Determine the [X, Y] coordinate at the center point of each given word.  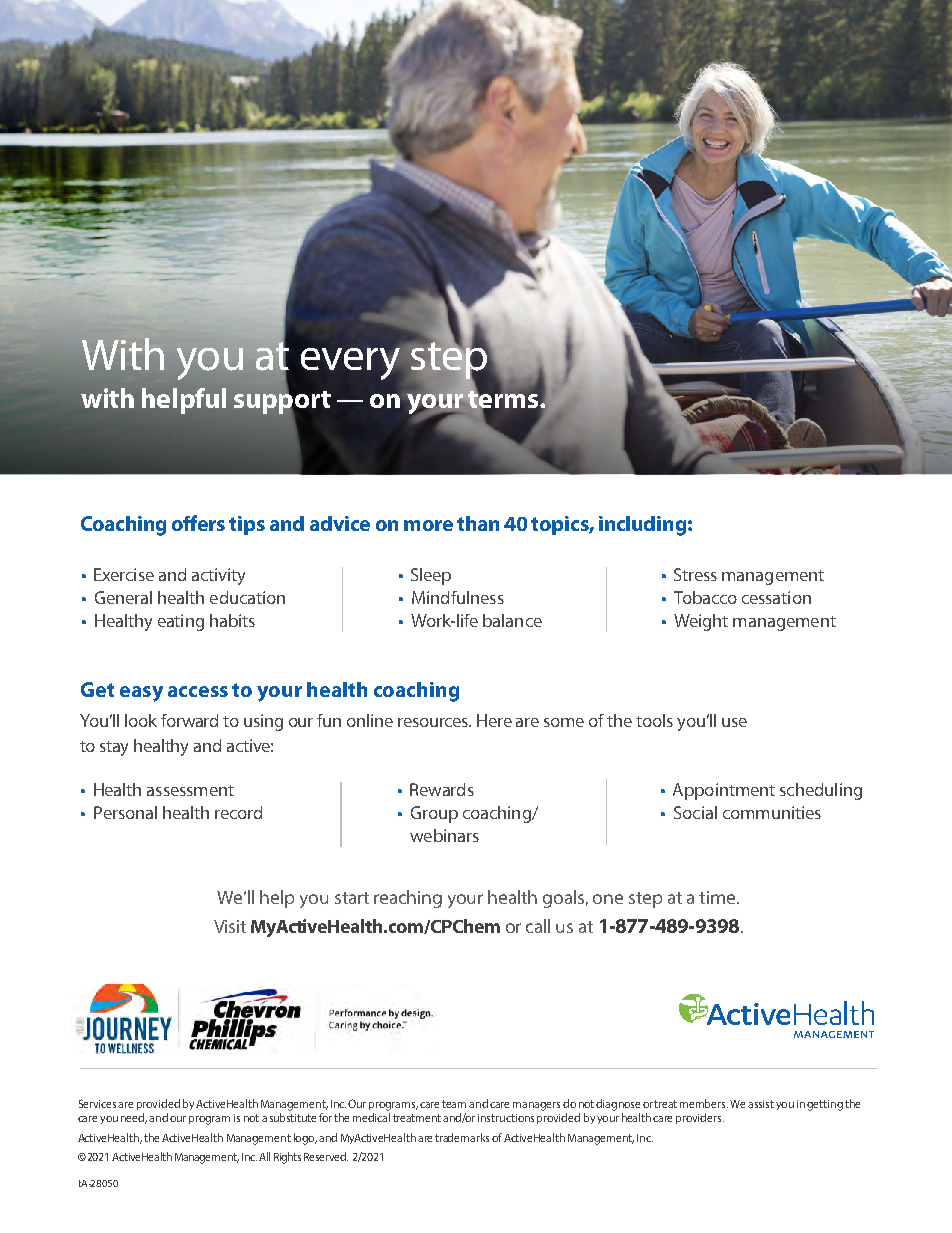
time [718, 897]
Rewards [442, 789]
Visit [230, 926]
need [134, 1118]
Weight [701, 622]
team [454, 1104]
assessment [190, 790]
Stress [695, 574]
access [198, 691]
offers [198, 523]
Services [99, 1103]
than [478, 523]
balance [512, 620]
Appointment [724, 791]
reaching [408, 899]
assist [761, 1104]
